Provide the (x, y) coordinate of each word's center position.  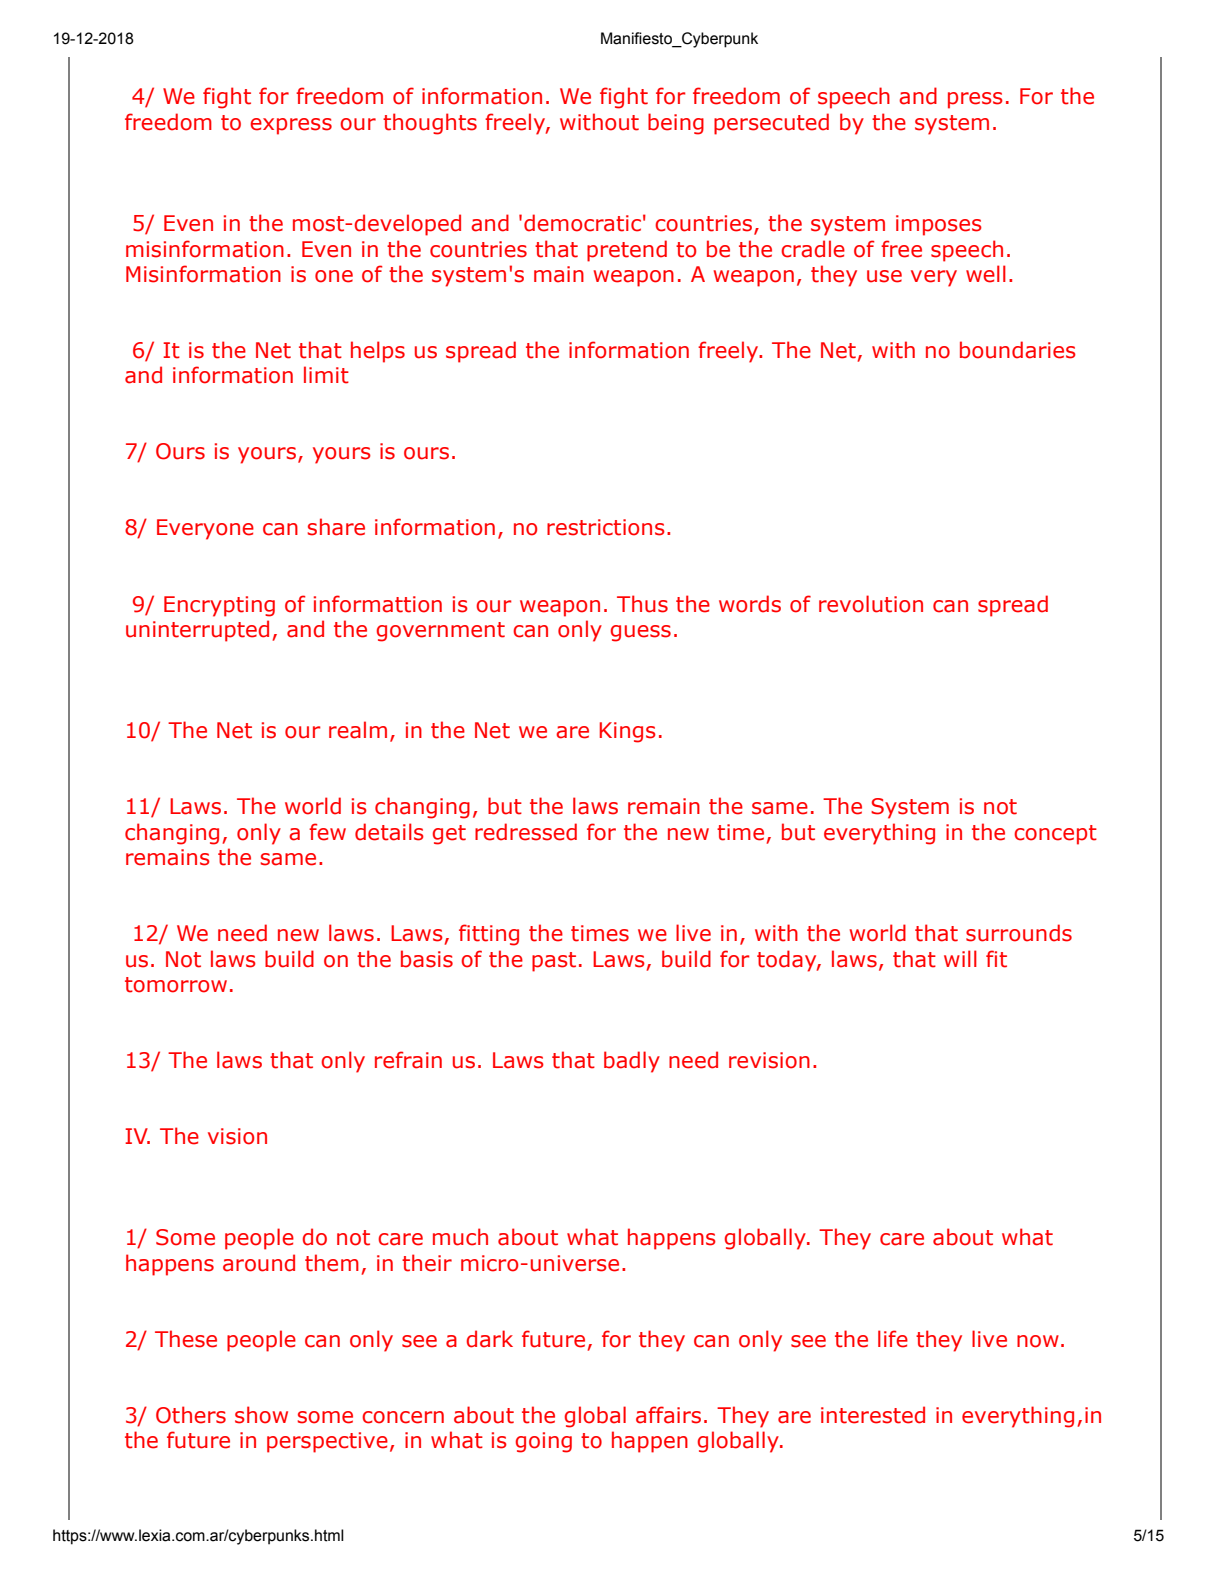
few (327, 832)
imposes (939, 225)
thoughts (430, 124)
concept (1055, 835)
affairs (668, 1415)
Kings (628, 732)
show (261, 1415)
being (676, 124)
